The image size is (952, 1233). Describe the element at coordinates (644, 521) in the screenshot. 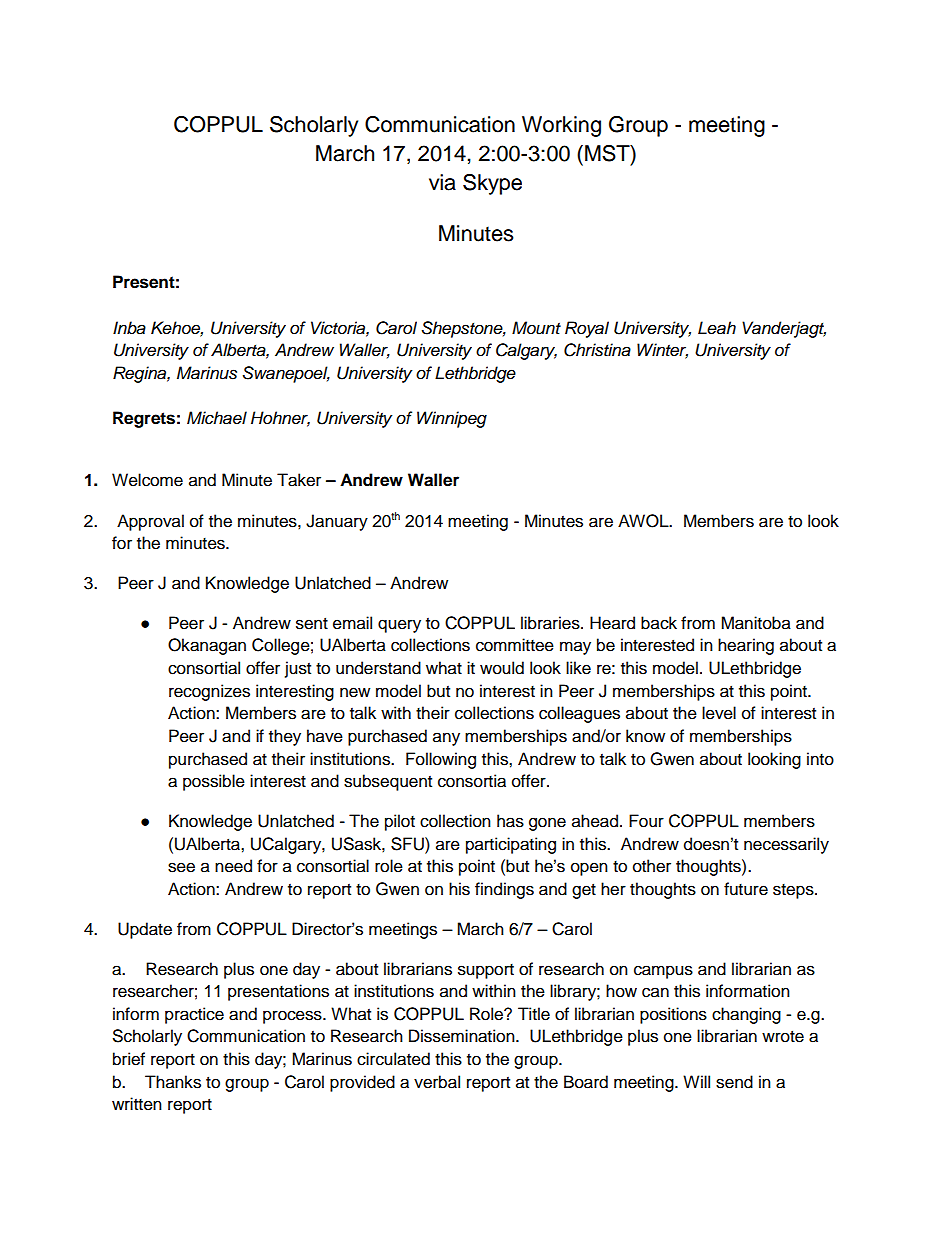

I see `AWOL` at that location.
